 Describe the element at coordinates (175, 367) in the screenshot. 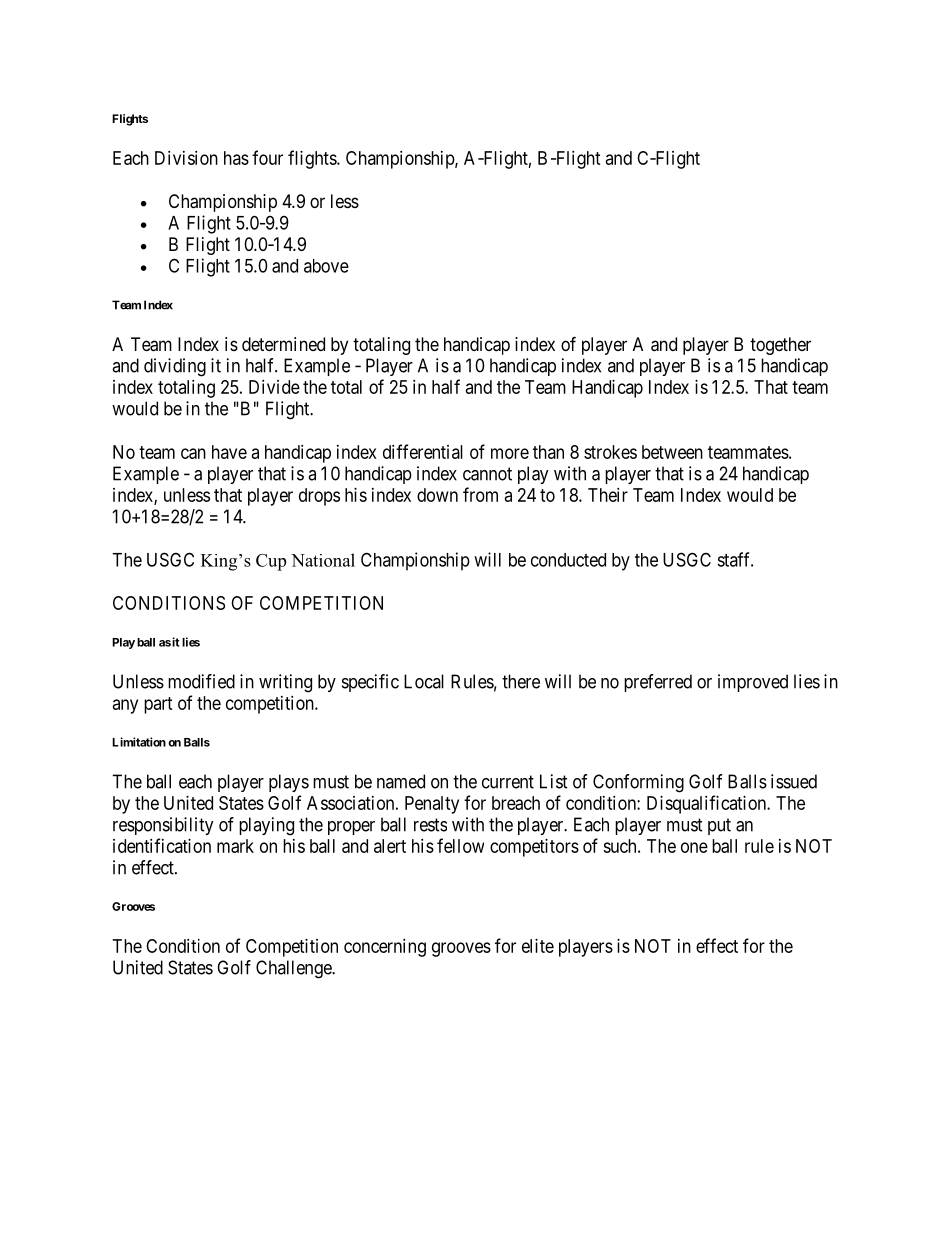

I see `dividing` at that location.
